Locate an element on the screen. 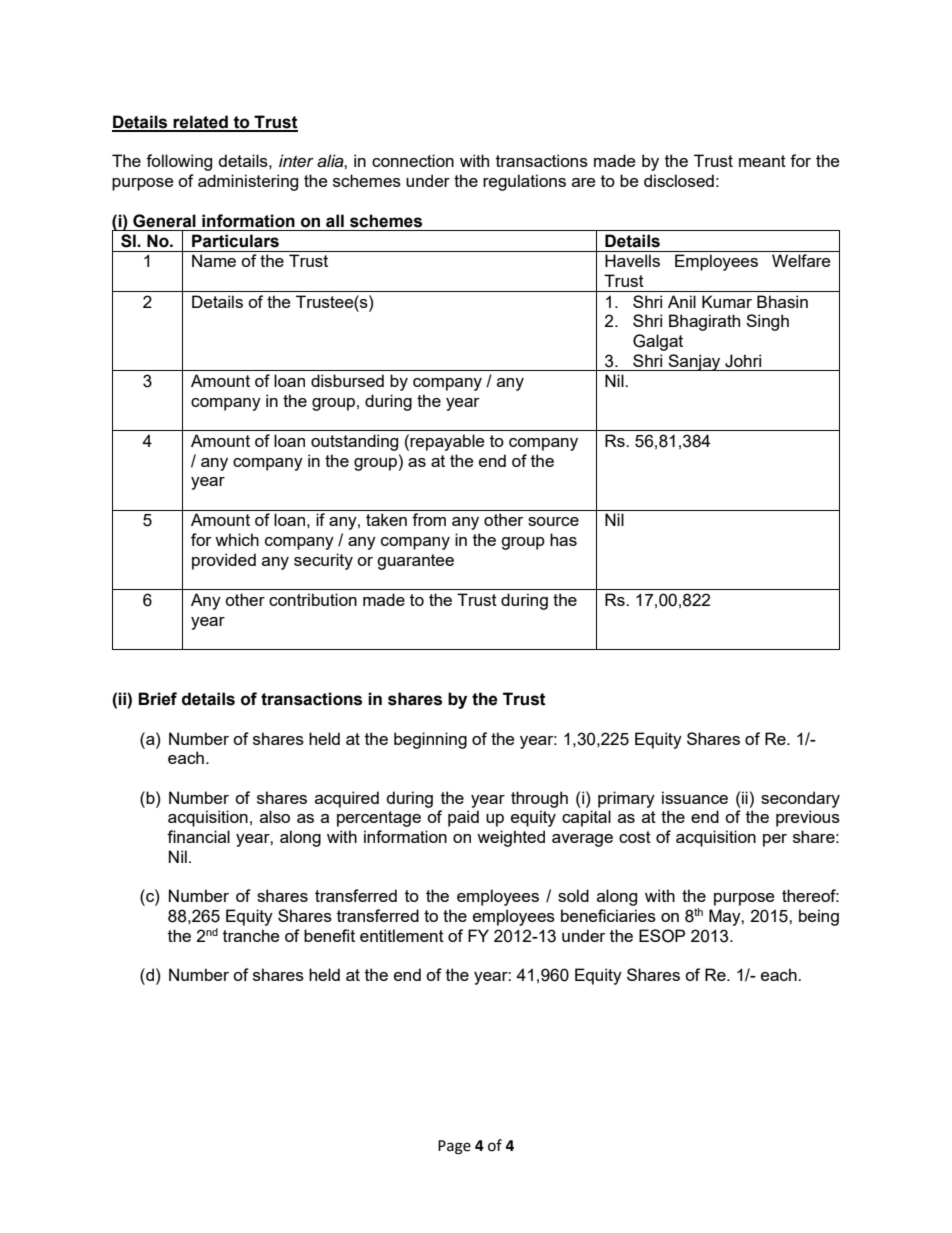 The image size is (952, 1233). ESOP is located at coordinates (662, 936).
